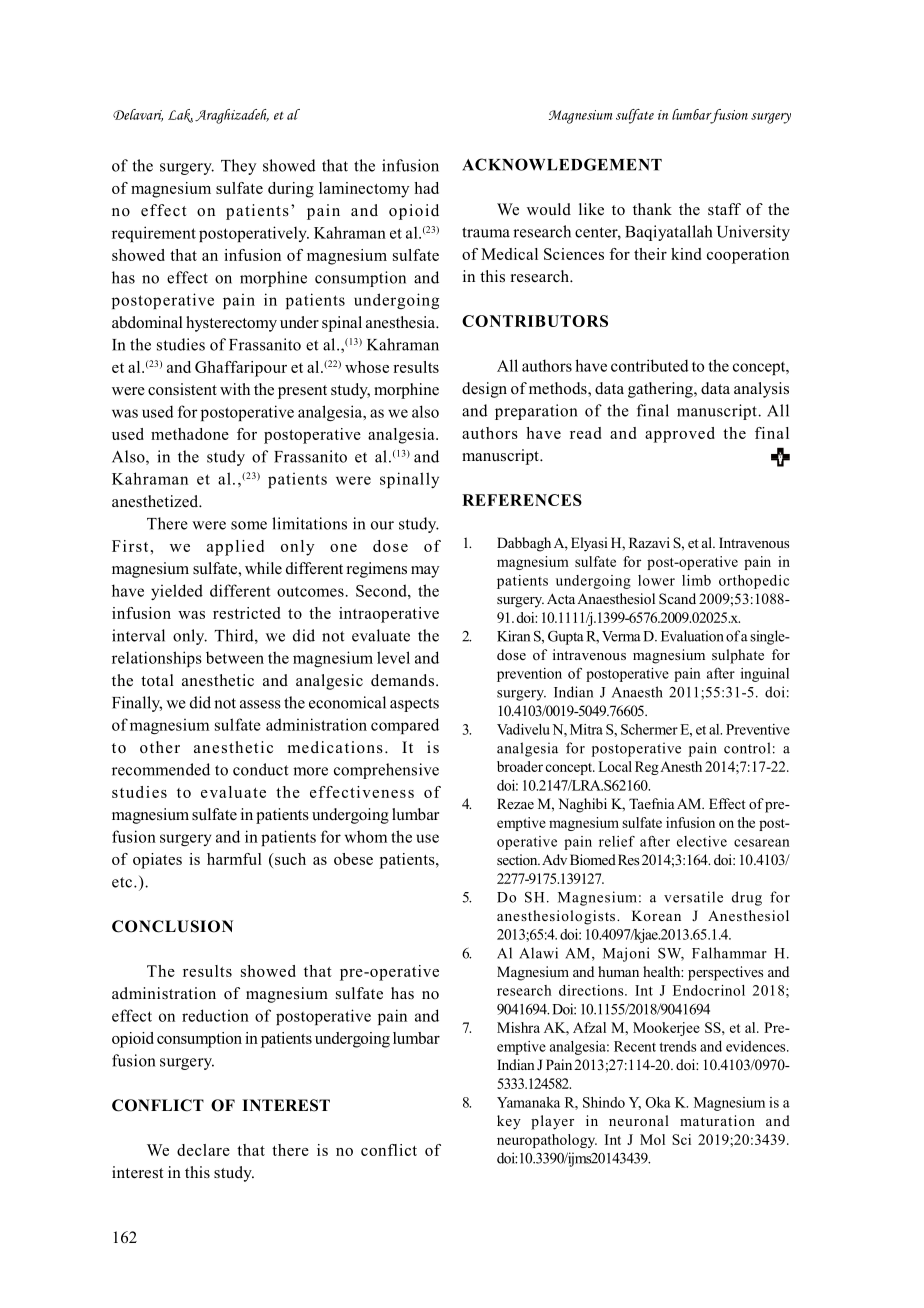 This document has width=924, height=1308. I want to click on key, so click(509, 1122).
